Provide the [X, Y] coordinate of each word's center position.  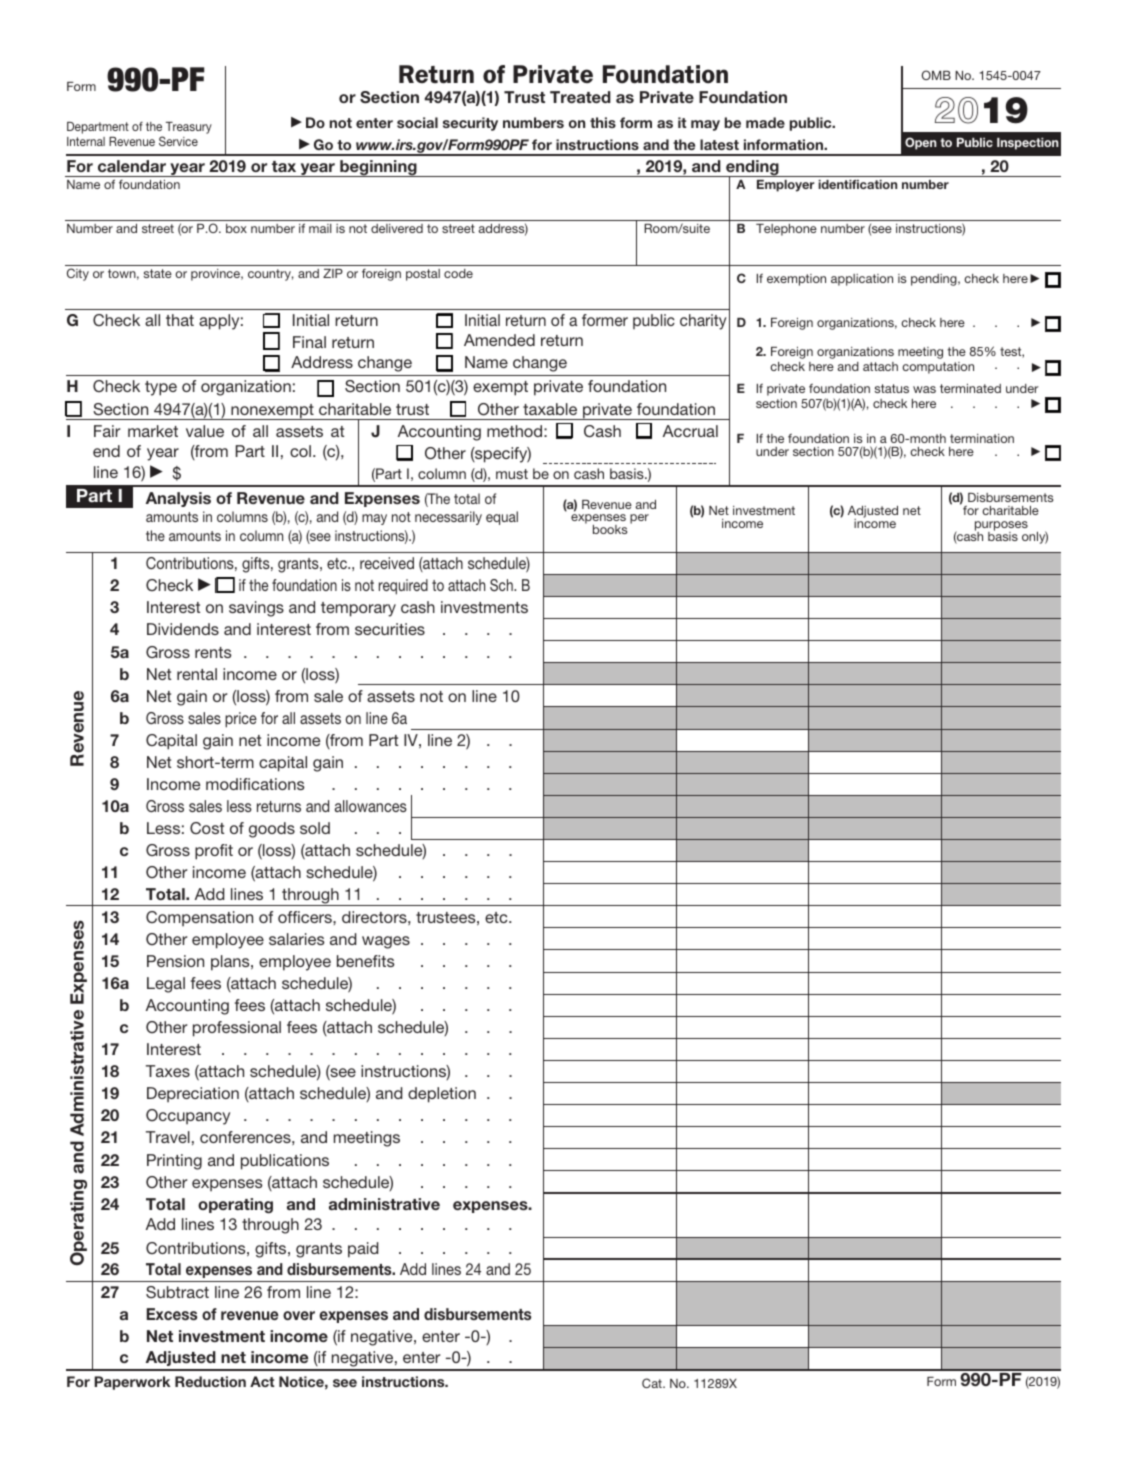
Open [921, 143]
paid [363, 1250]
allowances [371, 806]
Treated [580, 97]
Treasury [189, 128]
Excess [172, 1314]
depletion [442, 1095]
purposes [1001, 527]
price [241, 720]
